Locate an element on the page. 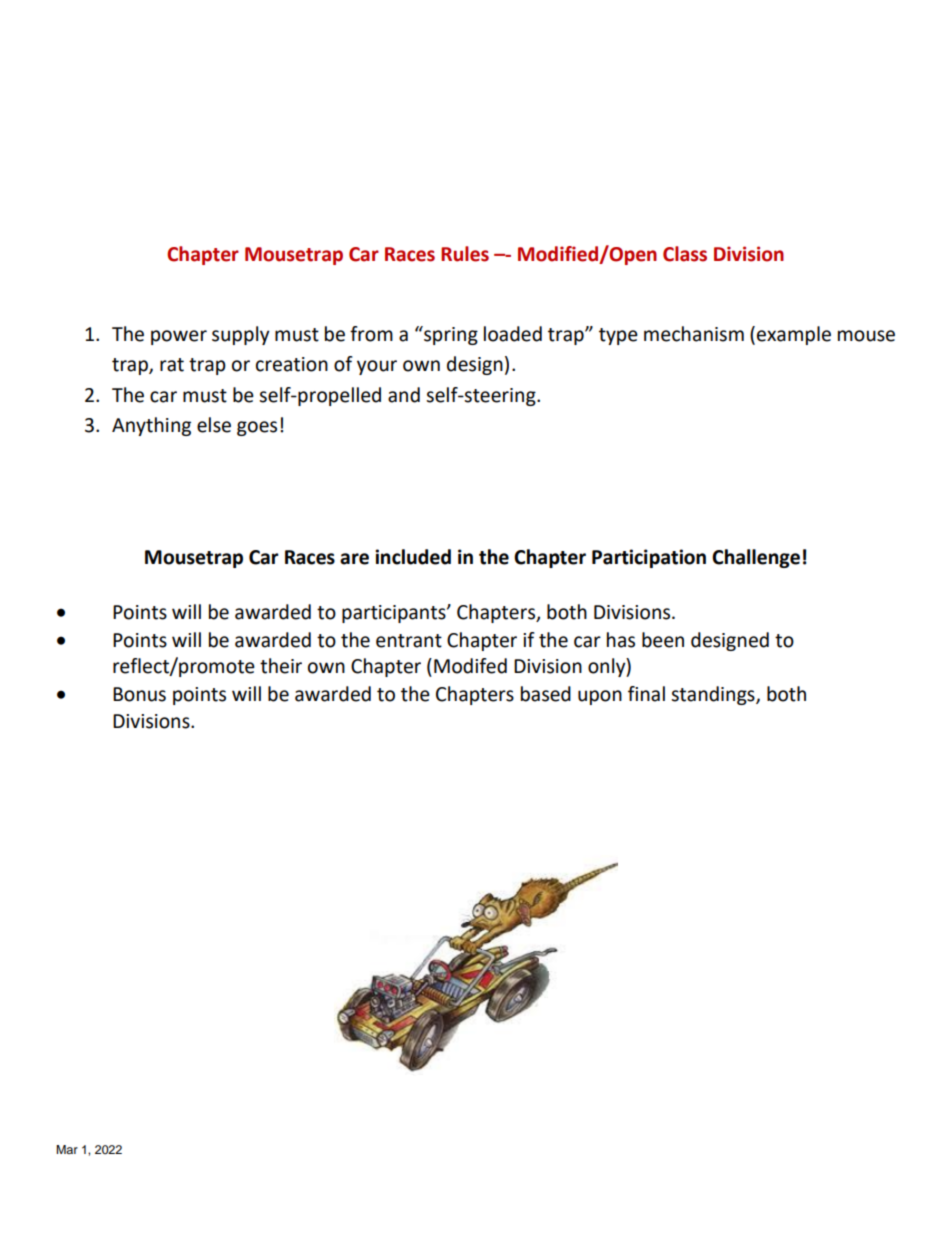 The width and height of the document is (952, 1233). final is located at coordinates (646, 694).
